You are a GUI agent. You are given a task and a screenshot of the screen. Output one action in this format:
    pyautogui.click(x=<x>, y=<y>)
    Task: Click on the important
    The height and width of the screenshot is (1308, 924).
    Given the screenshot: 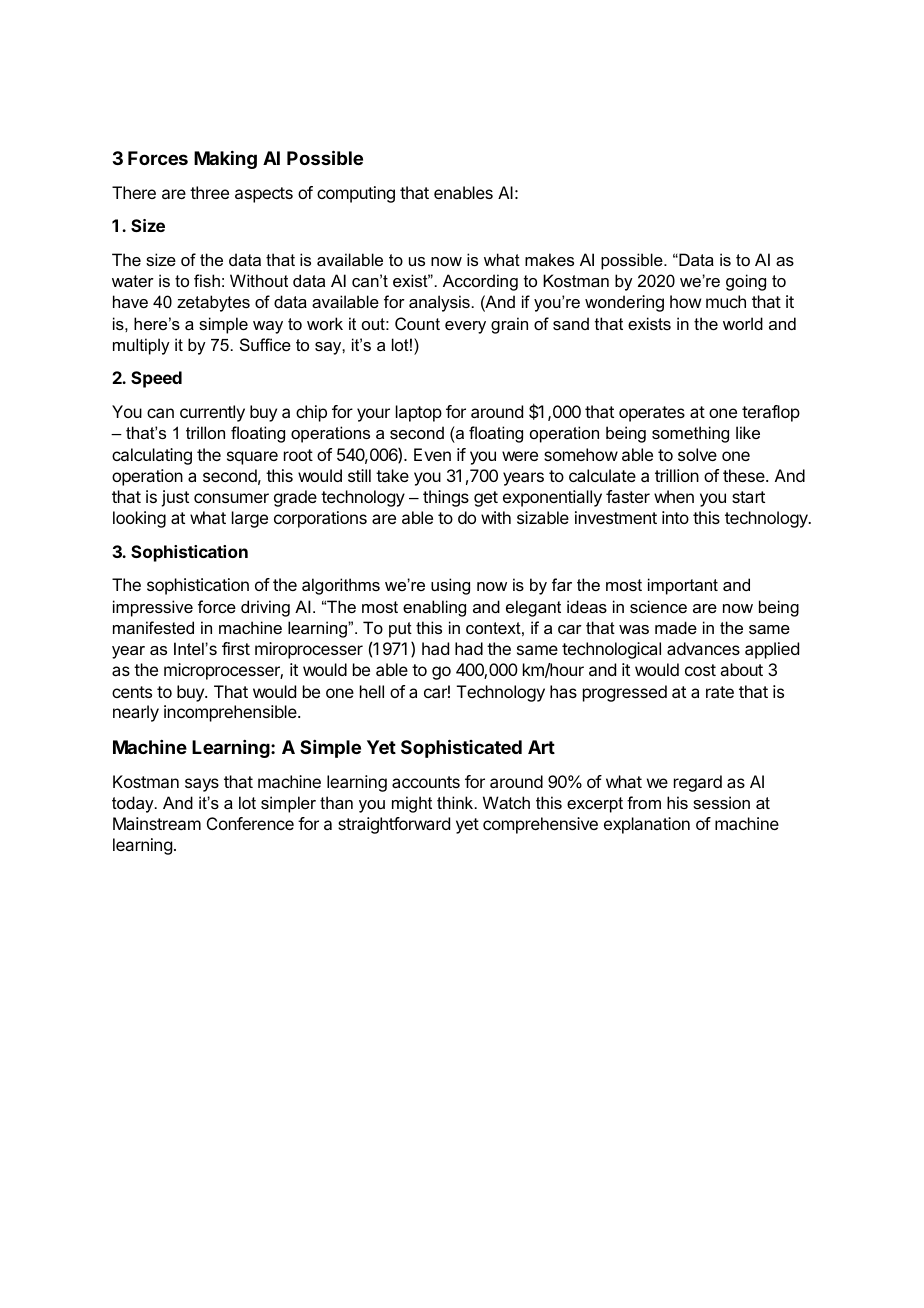 What is the action you would take?
    pyautogui.click(x=683, y=586)
